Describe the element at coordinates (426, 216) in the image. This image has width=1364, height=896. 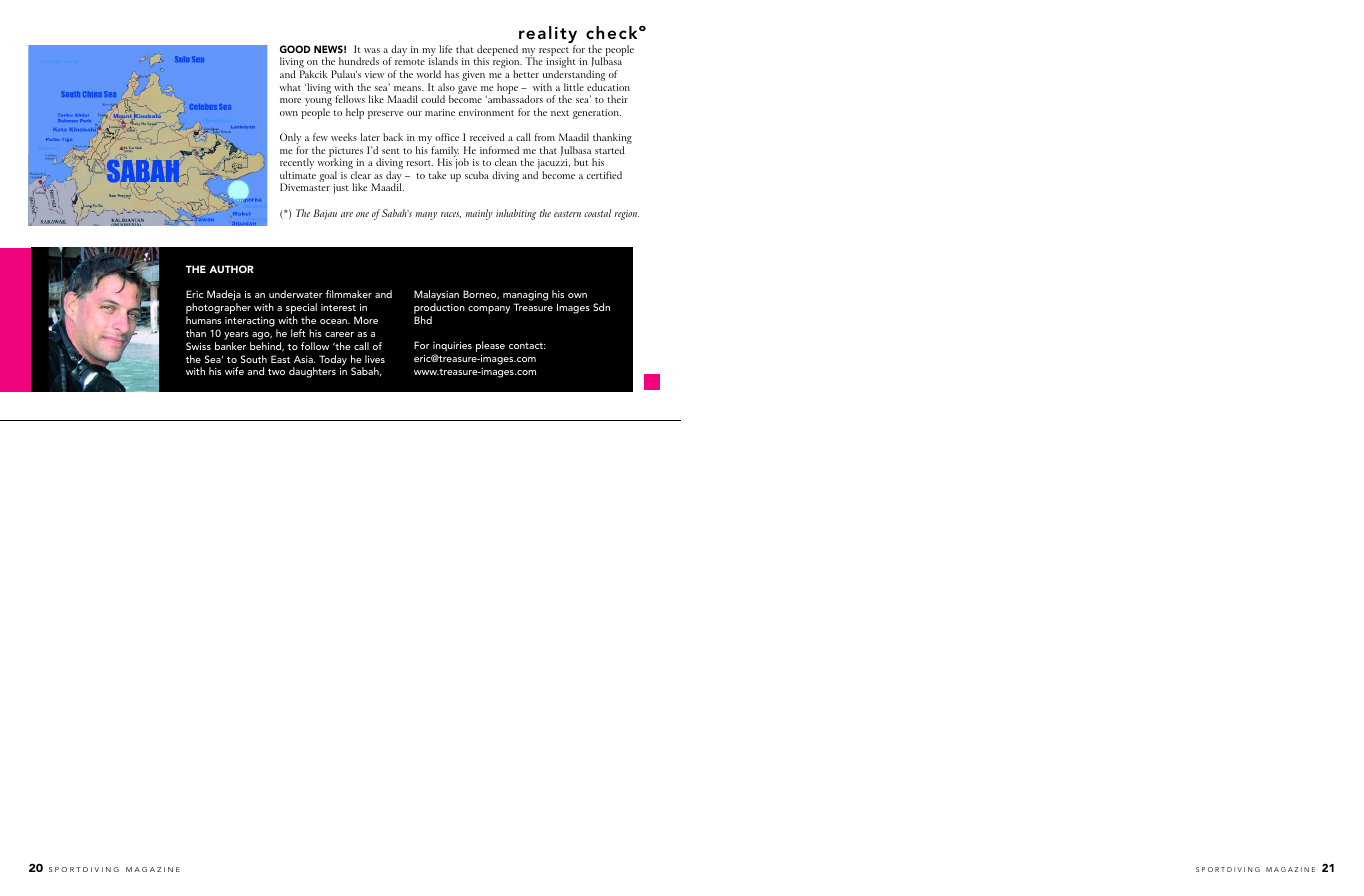
I see `many` at that location.
